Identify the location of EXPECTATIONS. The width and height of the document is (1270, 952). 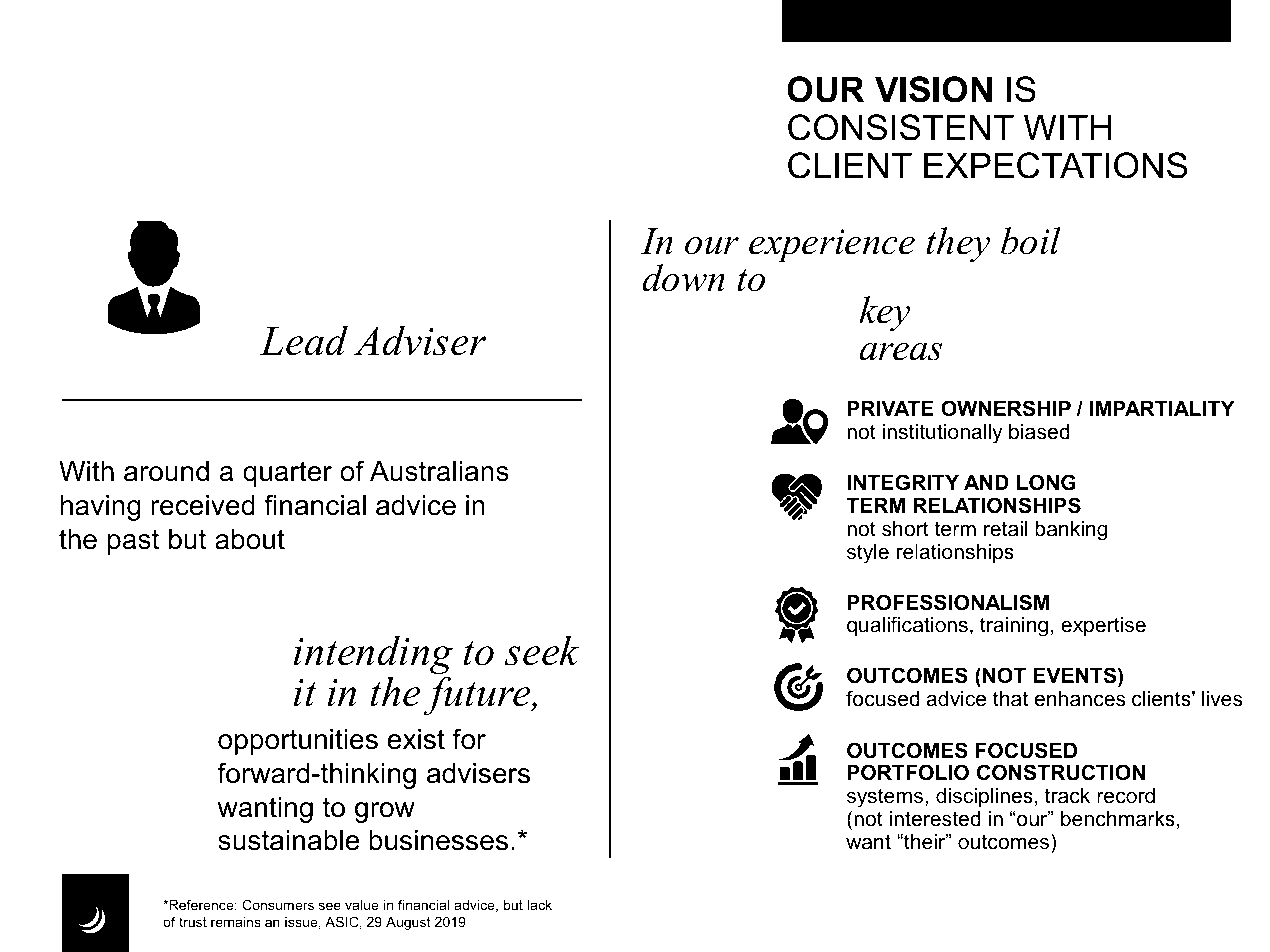
(1056, 165).
